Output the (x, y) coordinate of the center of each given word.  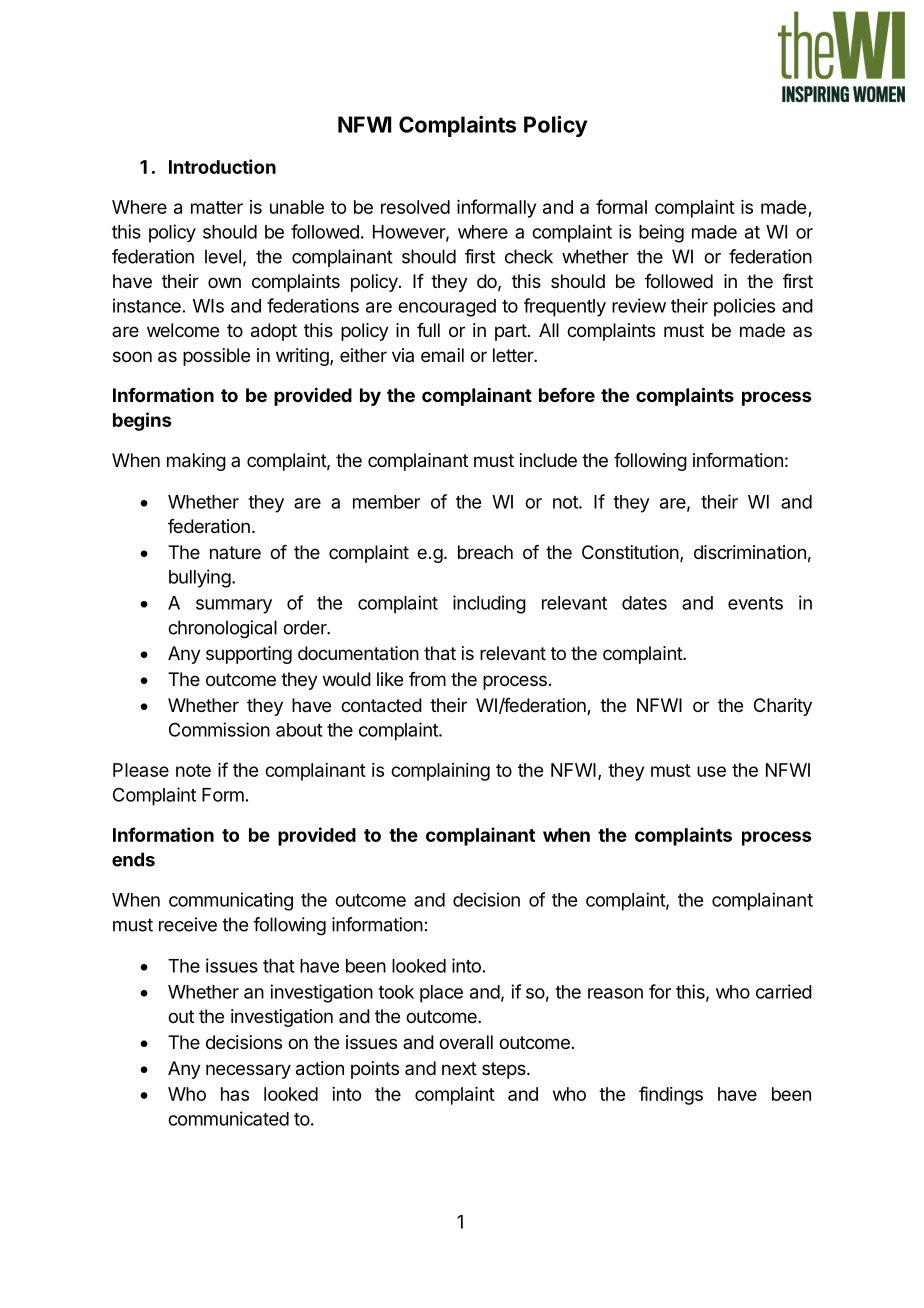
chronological (222, 629)
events (755, 603)
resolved (415, 207)
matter (217, 207)
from (427, 679)
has (235, 1094)
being (661, 233)
